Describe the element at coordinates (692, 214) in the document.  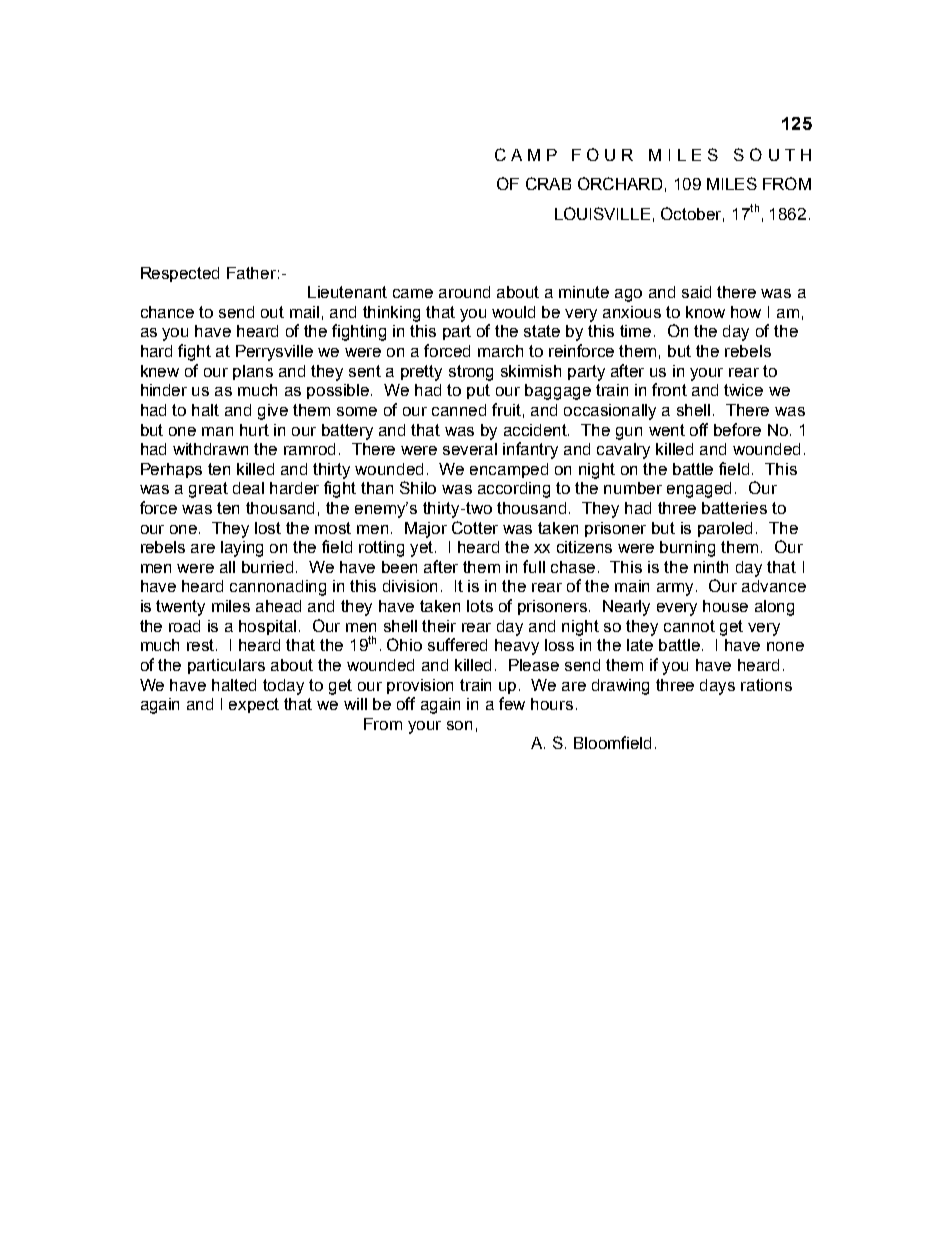
I see `October` at that location.
